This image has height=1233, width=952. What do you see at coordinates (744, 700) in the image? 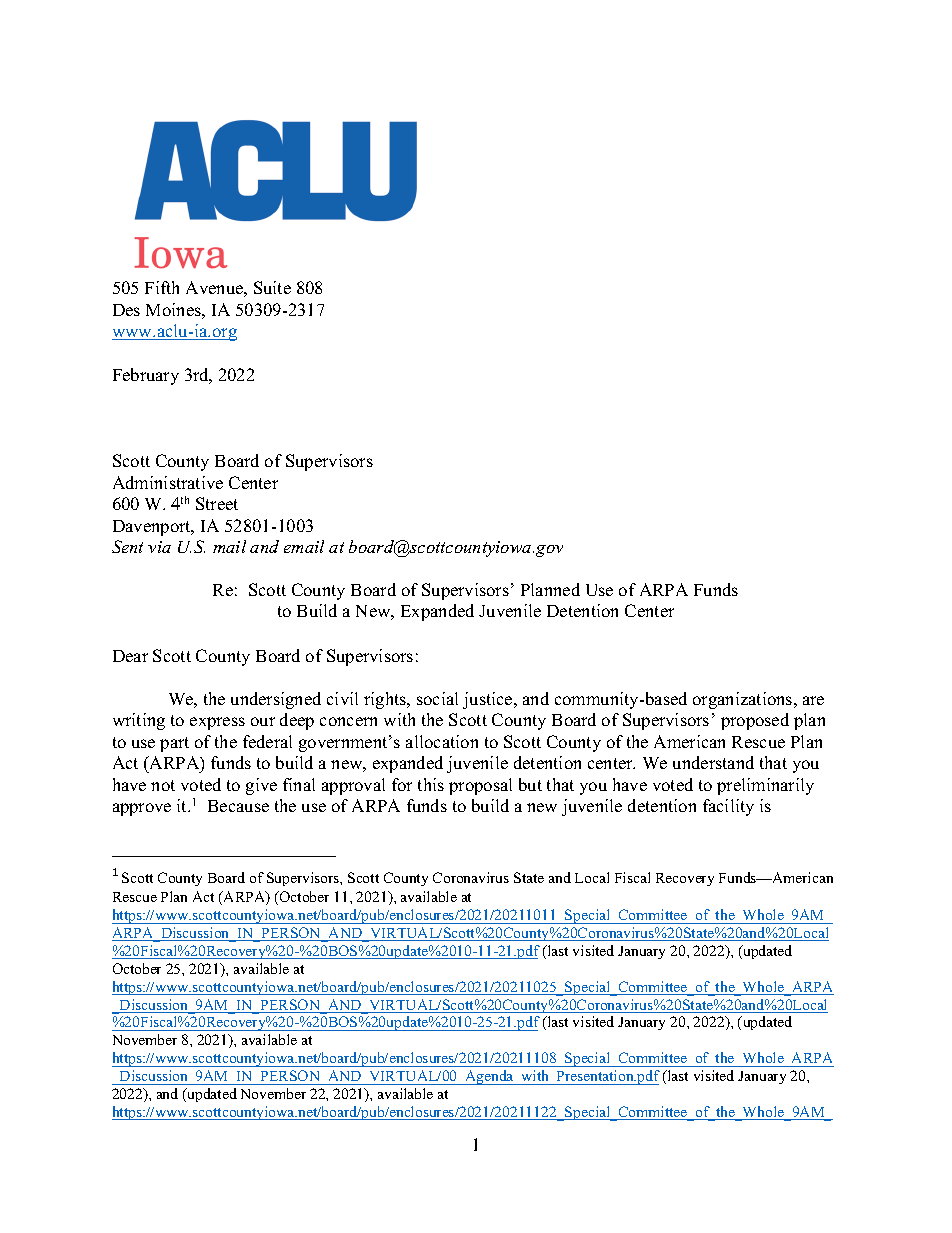
I see `organizations` at bounding box center [744, 700].
